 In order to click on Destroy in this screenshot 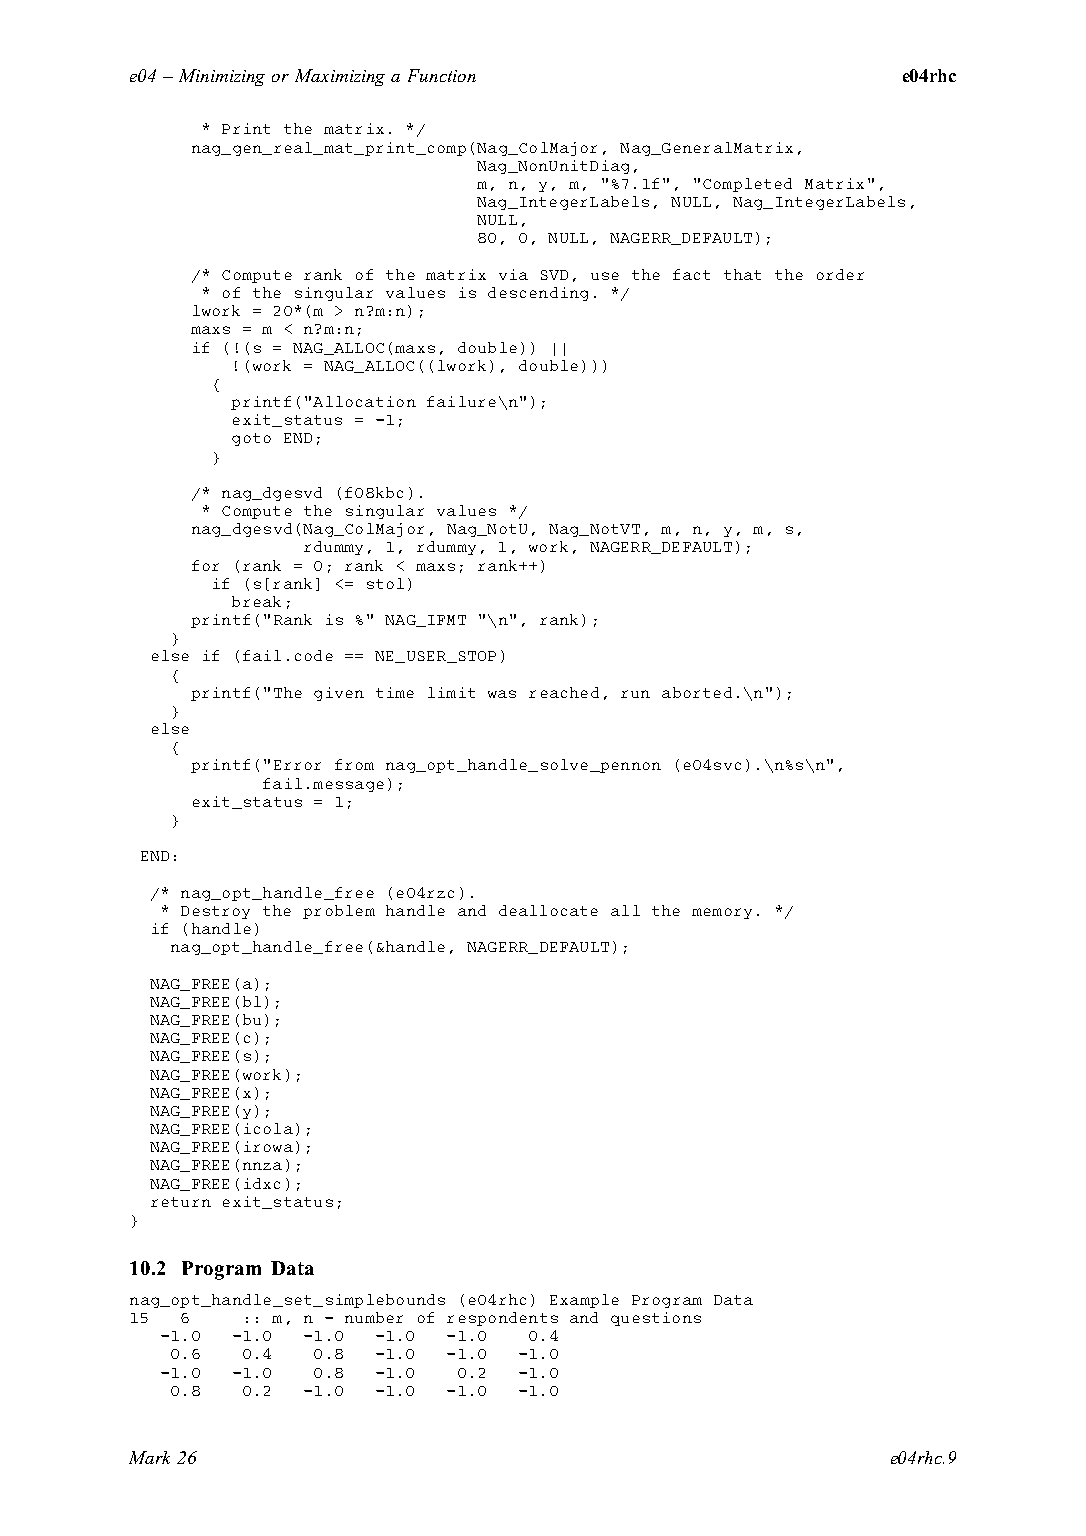, I will do `click(215, 912)`.
